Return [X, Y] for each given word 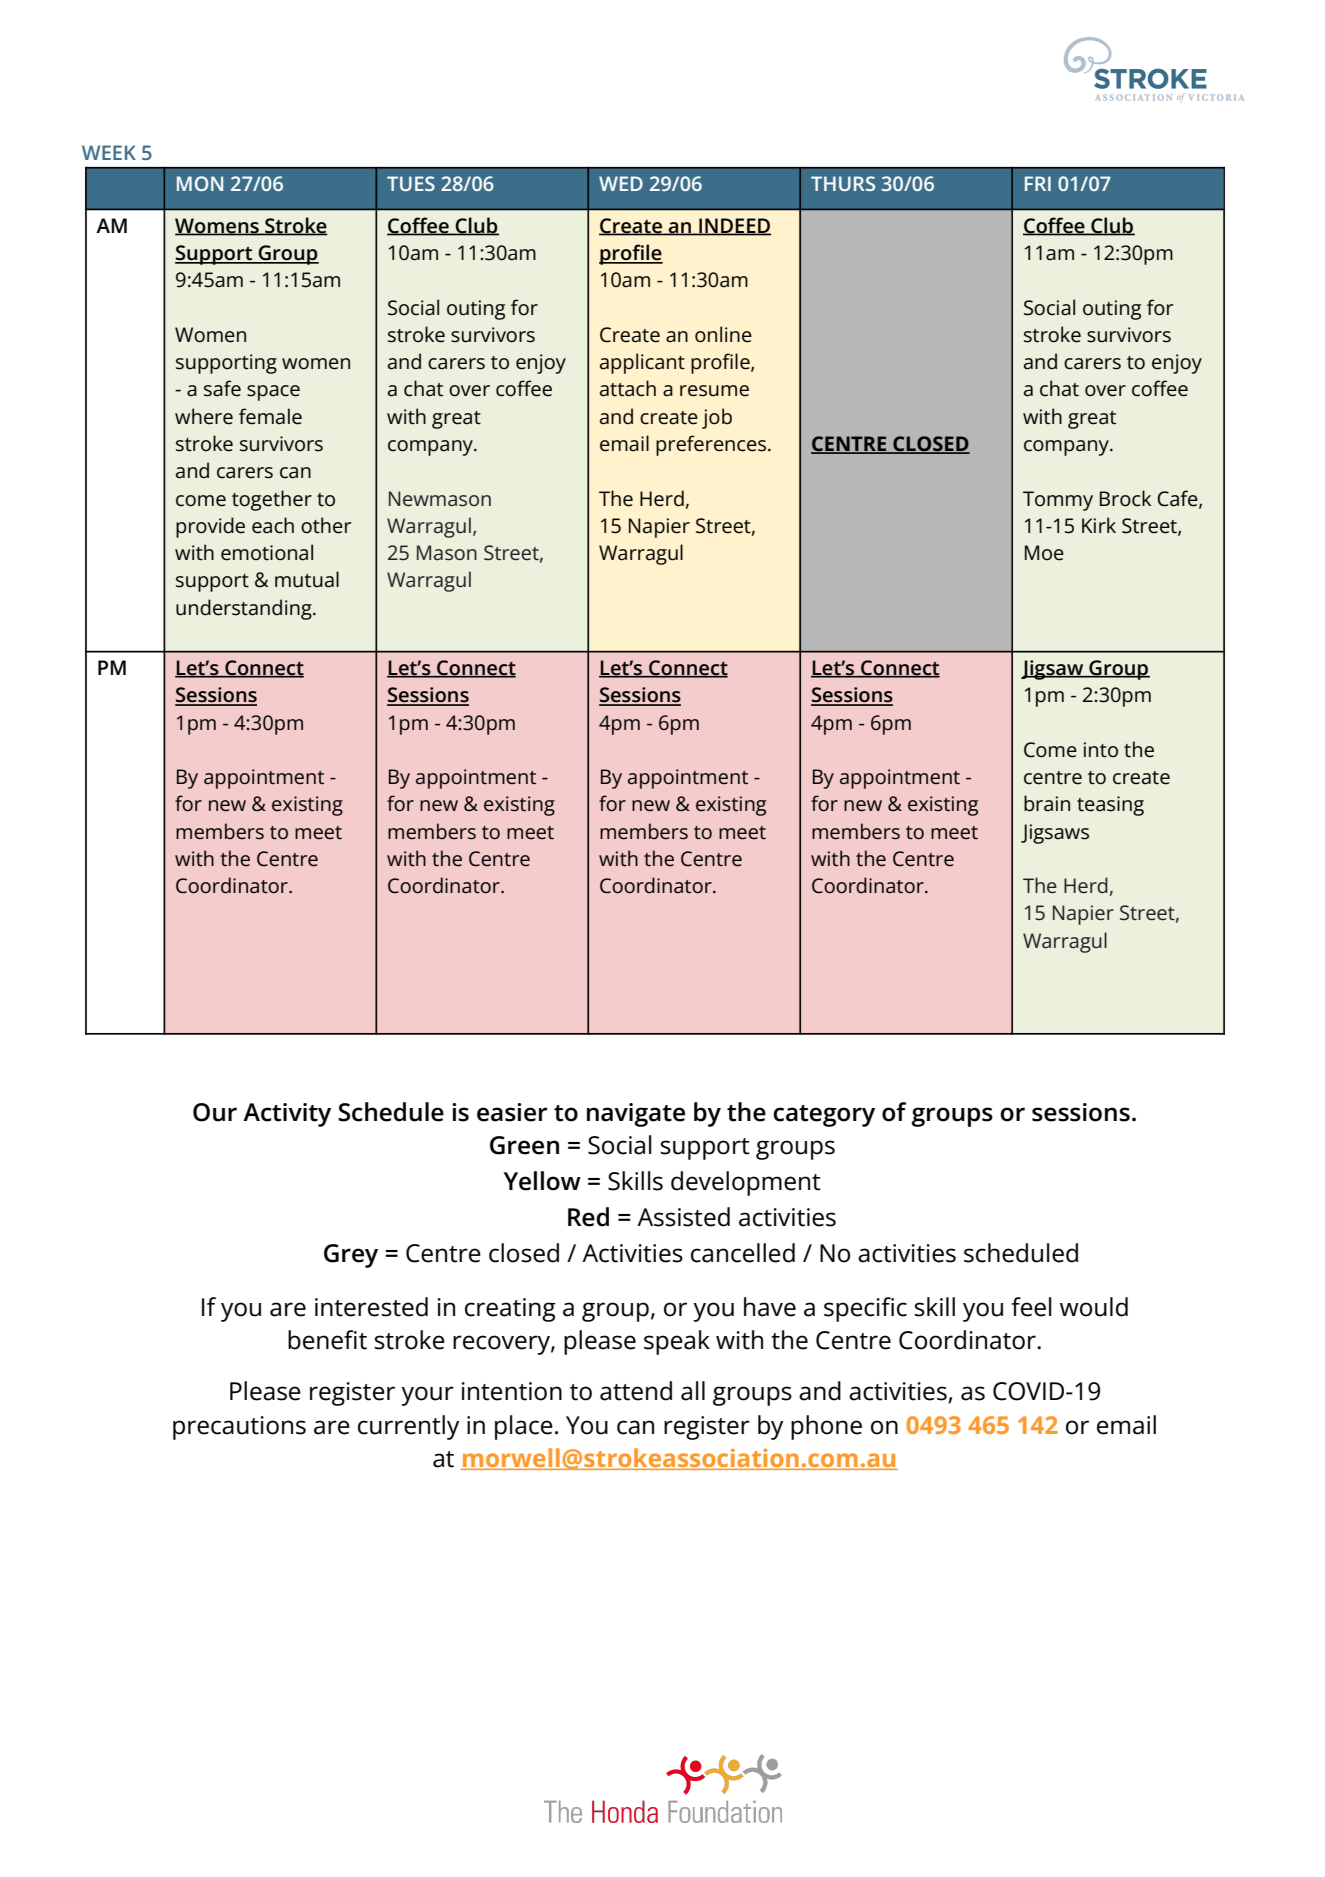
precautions [239, 1428]
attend [636, 1391]
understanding [245, 609]
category [824, 1116]
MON [200, 183]
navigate [636, 1115]
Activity [287, 1115]
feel [1031, 1307]
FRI [1038, 183]
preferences [712, 445]
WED [621, 183]
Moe [1044, 553]
